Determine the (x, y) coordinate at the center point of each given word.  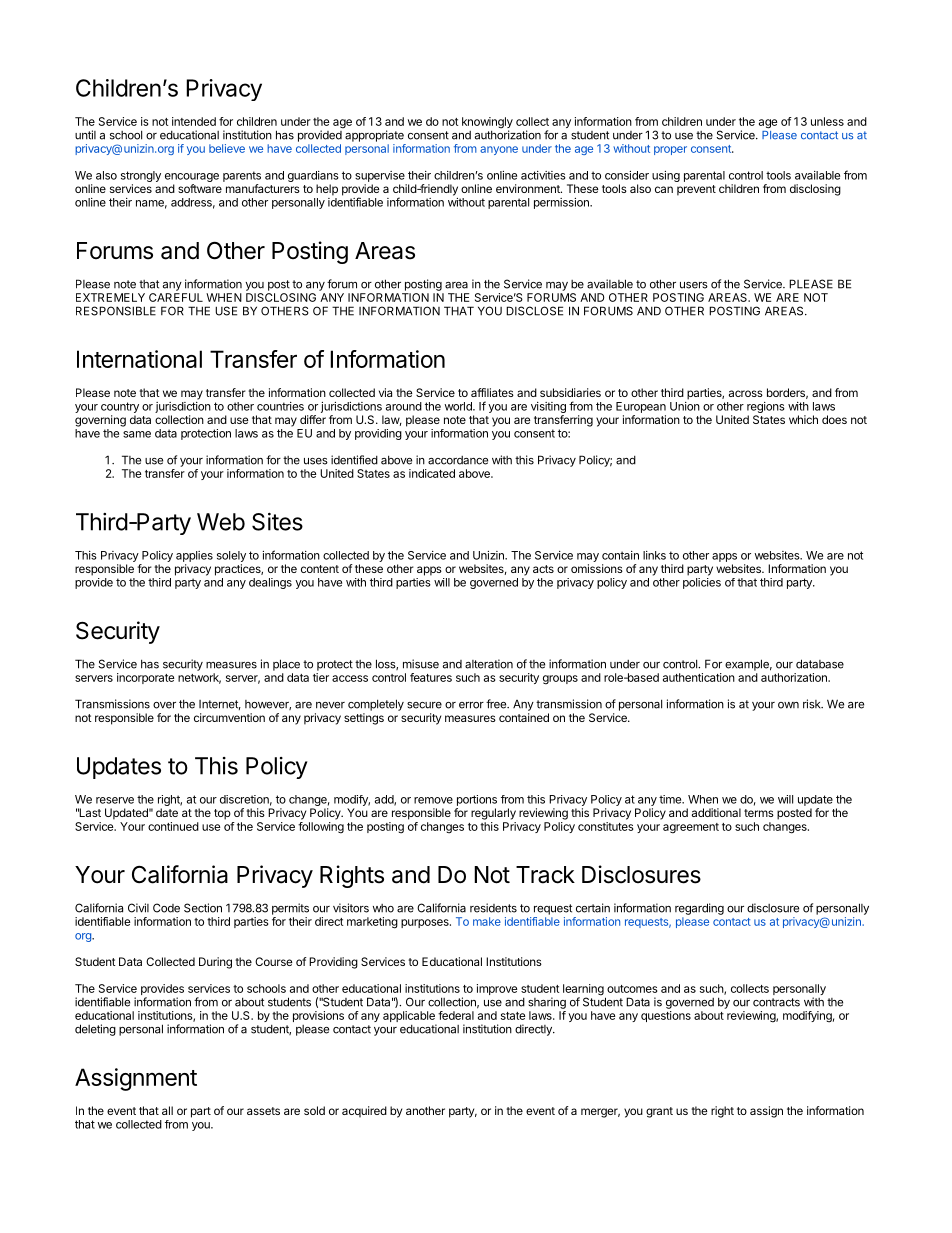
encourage (192, 177)
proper (670, 150)
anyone (499, 150)
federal (456, 1015)
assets (263, 1111)
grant (659, 1112)
